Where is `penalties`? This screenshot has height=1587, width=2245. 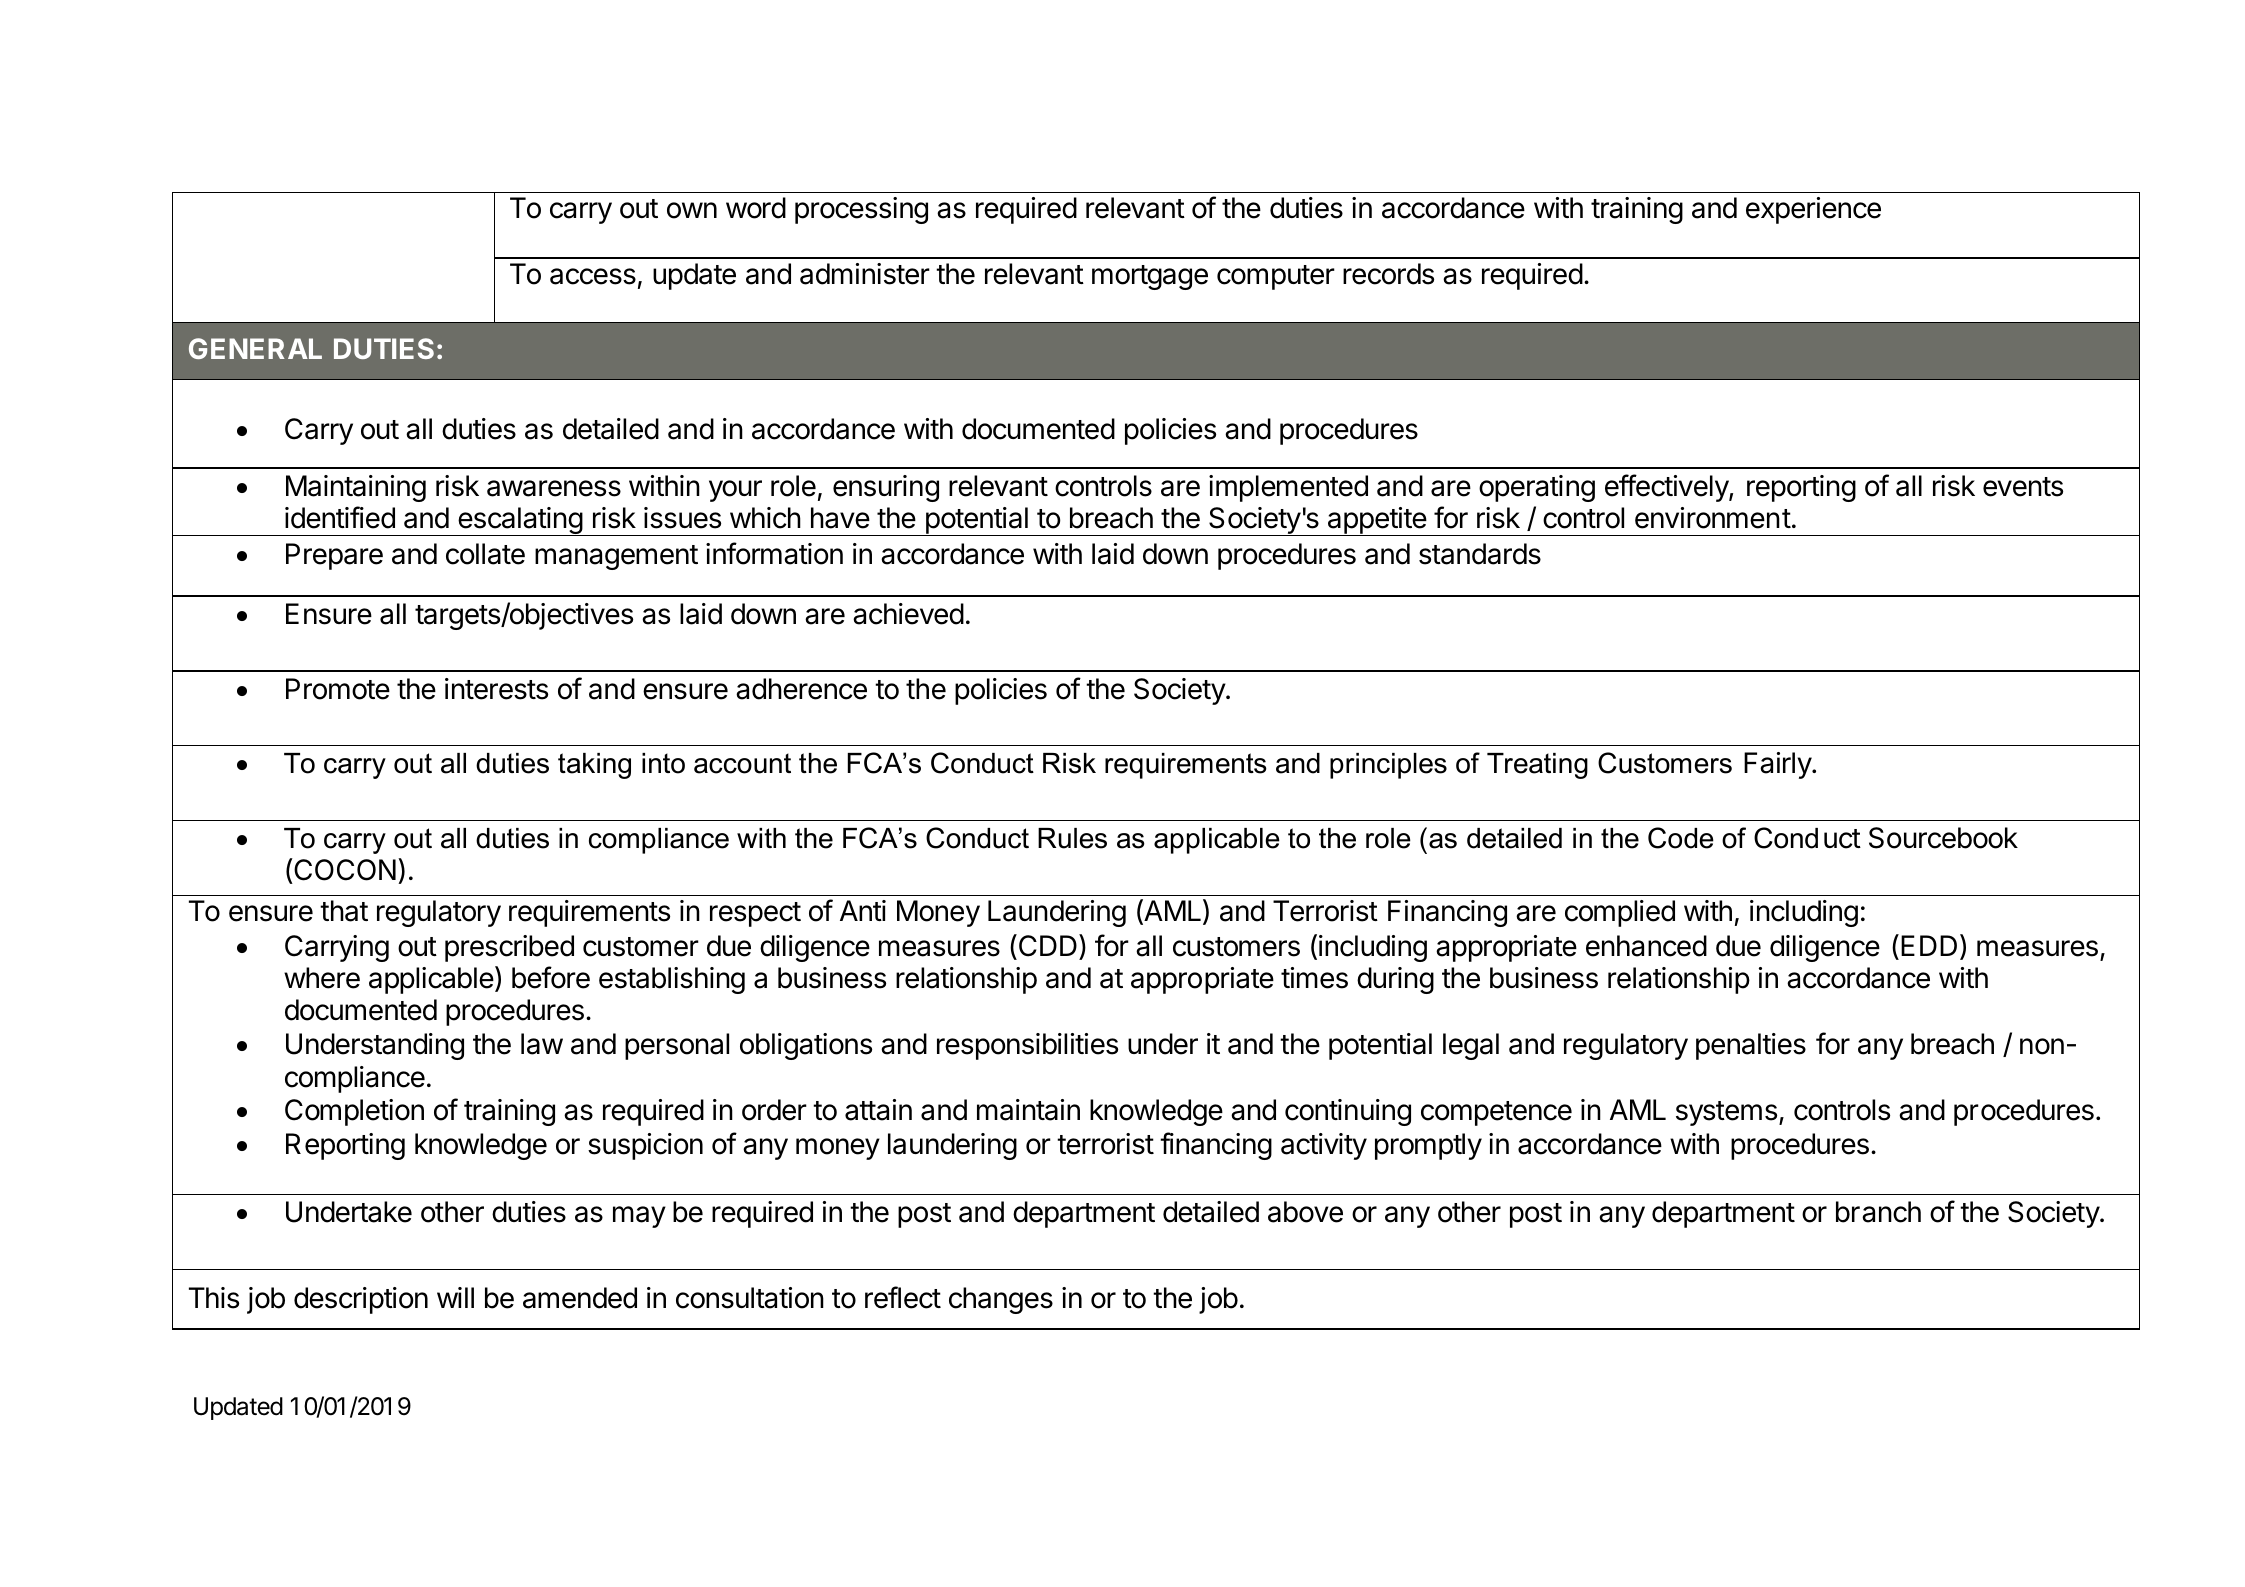
penalties is located at coordinates (1751, 1046).
